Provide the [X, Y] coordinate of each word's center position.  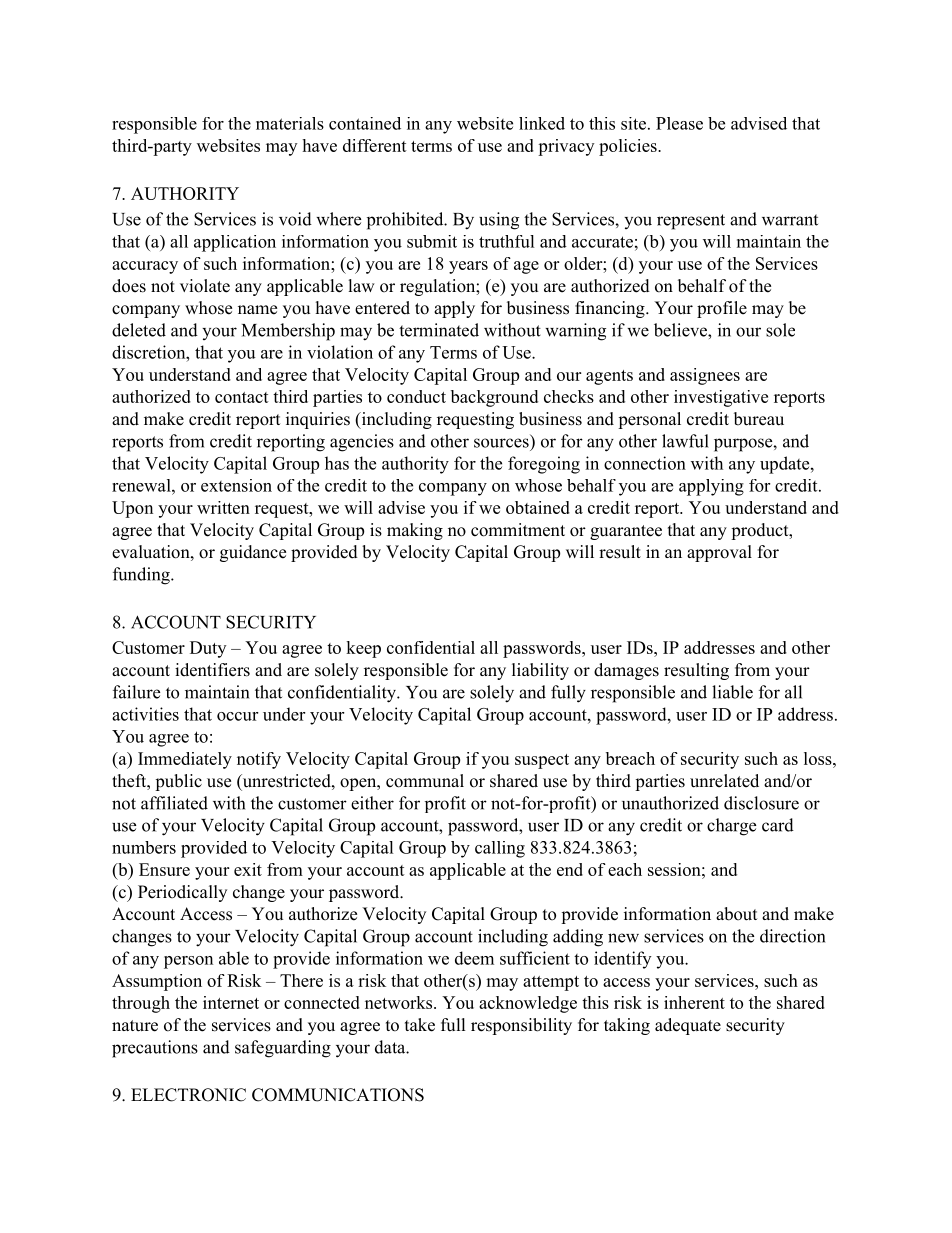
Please [679, 123]
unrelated [724, 781]
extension [236, 485]
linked [542, 123]
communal [425, 781]
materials [290, 123]
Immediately [185, 760]
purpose [744, 445]
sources [501, 443]
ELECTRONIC [188, 1095]
